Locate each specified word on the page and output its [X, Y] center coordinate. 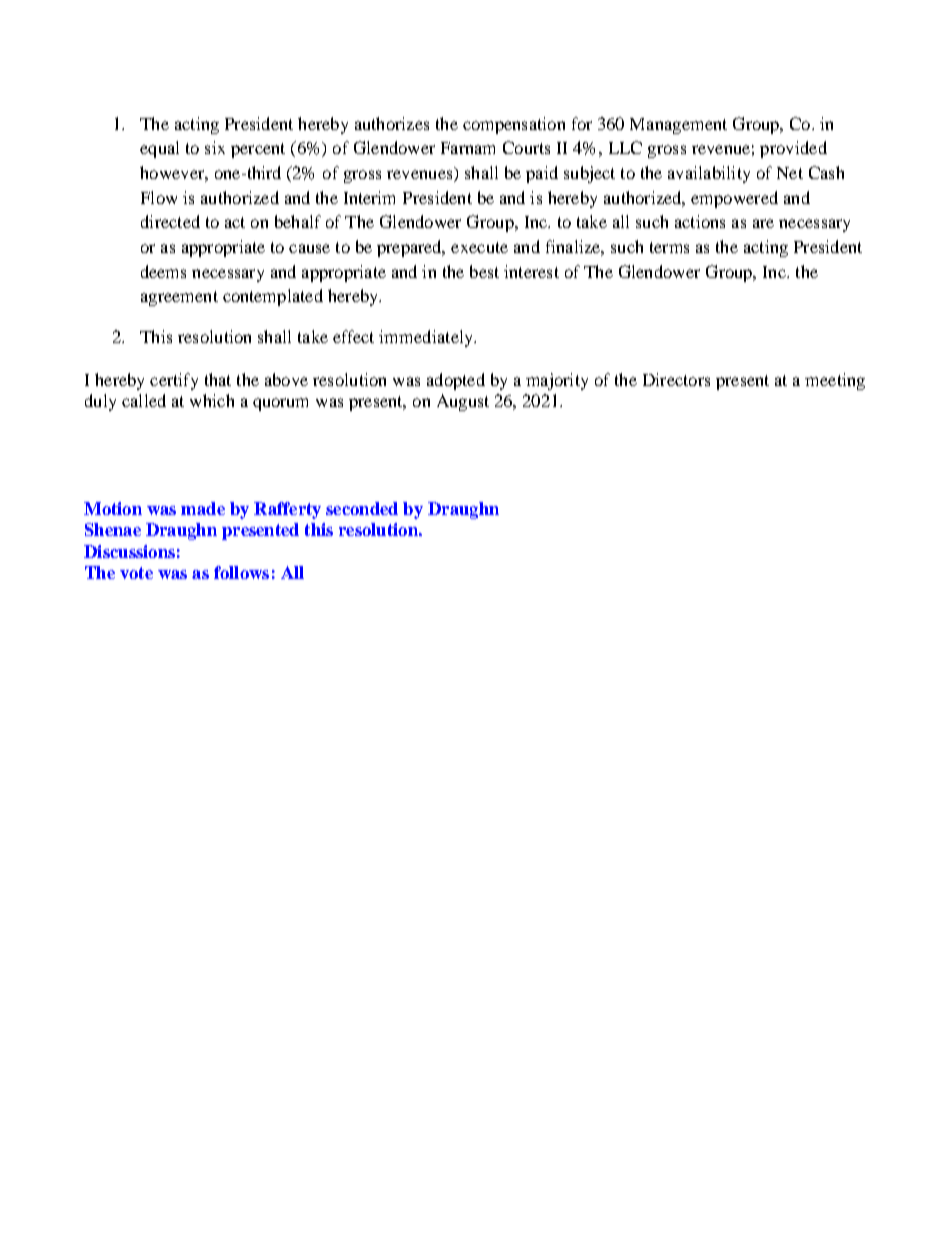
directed [170, 221]
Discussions [129, 551]
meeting [835, 381]
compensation [514, 125]
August [463, 402]
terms [669, 247]
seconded [362, 508]
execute [479, 247]
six [215, 147]
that [218, 379]
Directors [676, 379]
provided [793, 149]
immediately [427, 338]
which [212, 400]
